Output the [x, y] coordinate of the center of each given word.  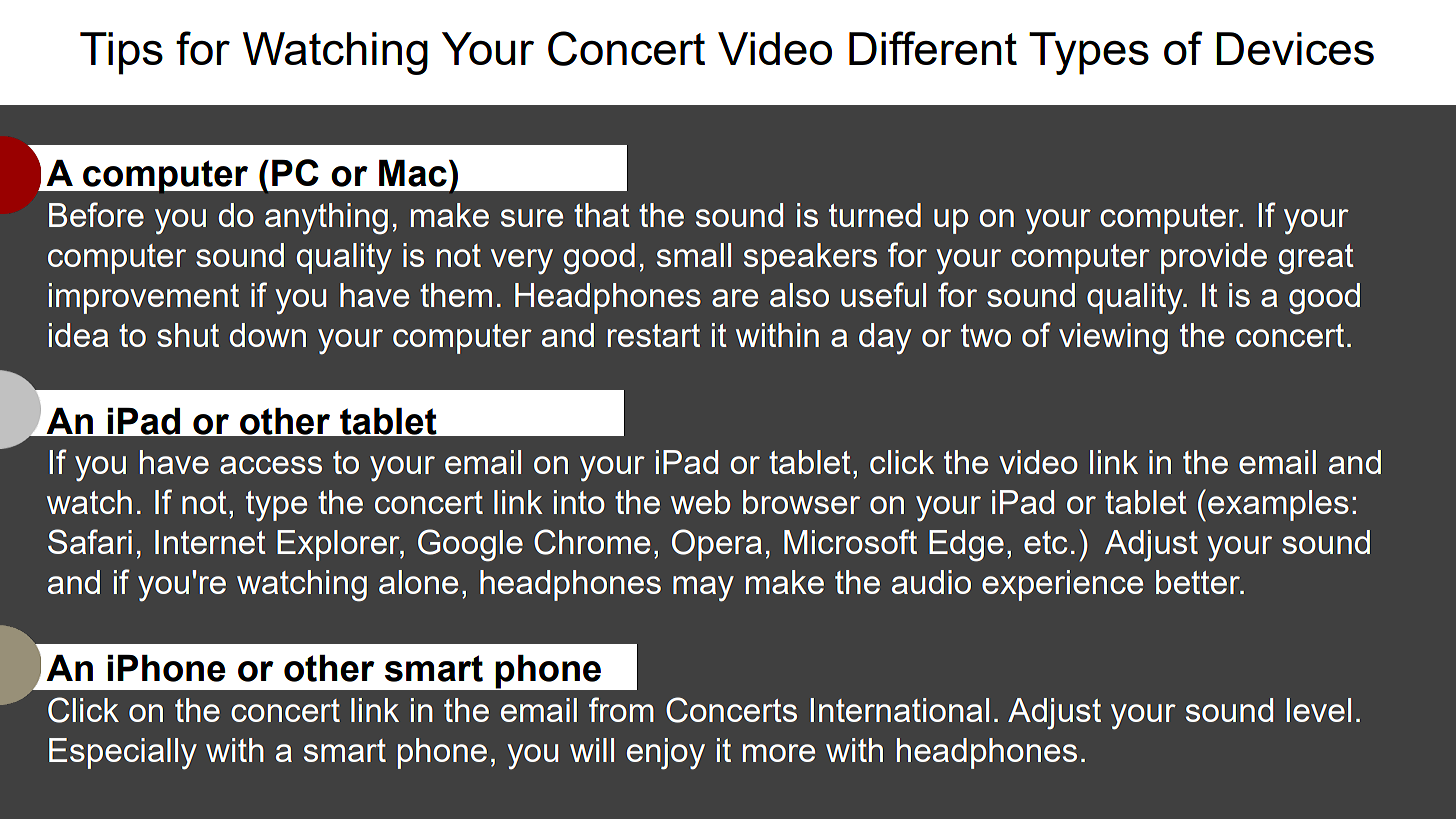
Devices [1295, 48]
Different [933, 48]
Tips [121, 53]
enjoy [666, 754]
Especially [123, 754]
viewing [1113, 339]
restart [653, 335]
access [271, 465]
